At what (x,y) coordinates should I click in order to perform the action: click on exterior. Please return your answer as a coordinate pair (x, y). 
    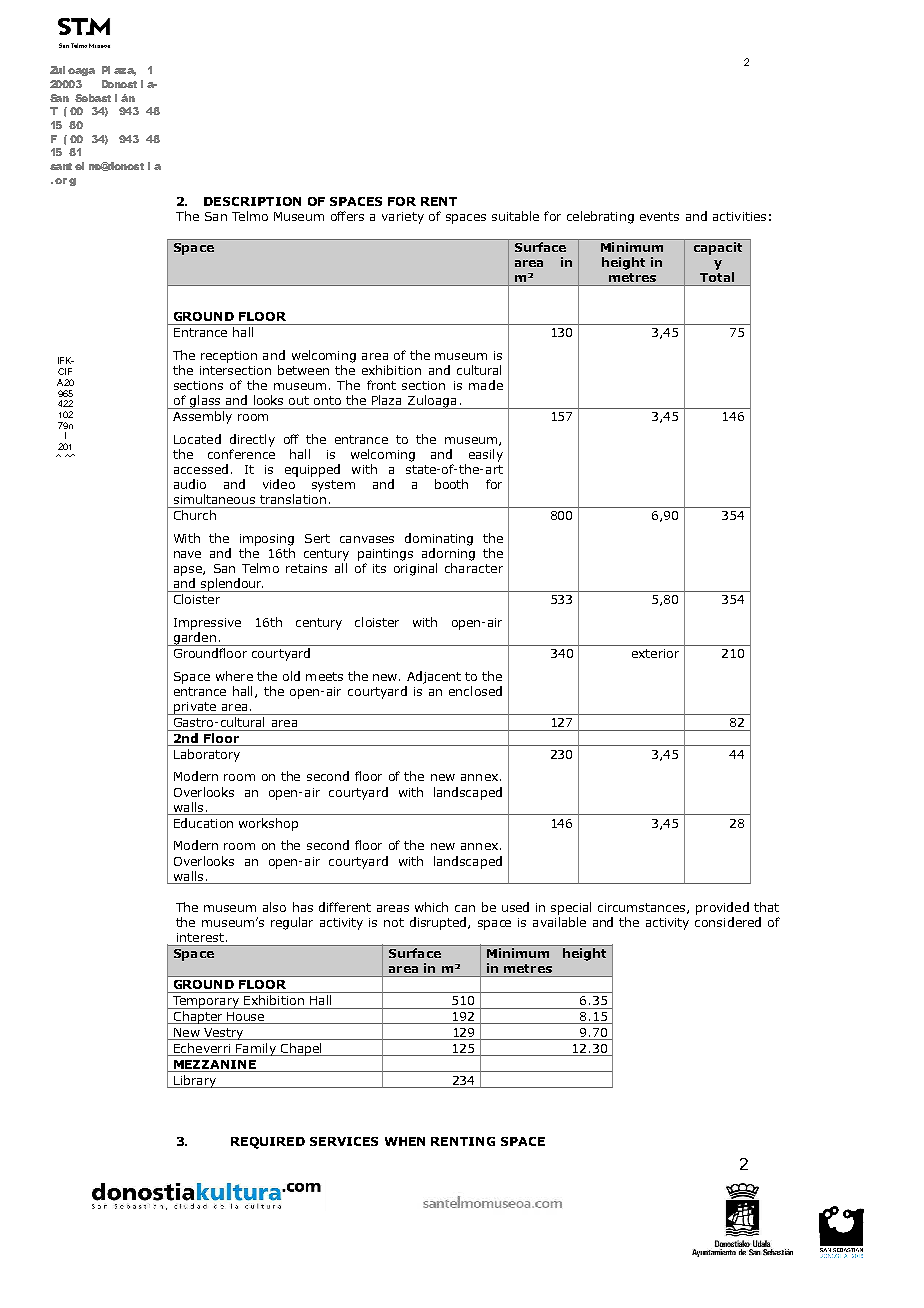
    Looking at the image, I should click on (655, 653).
